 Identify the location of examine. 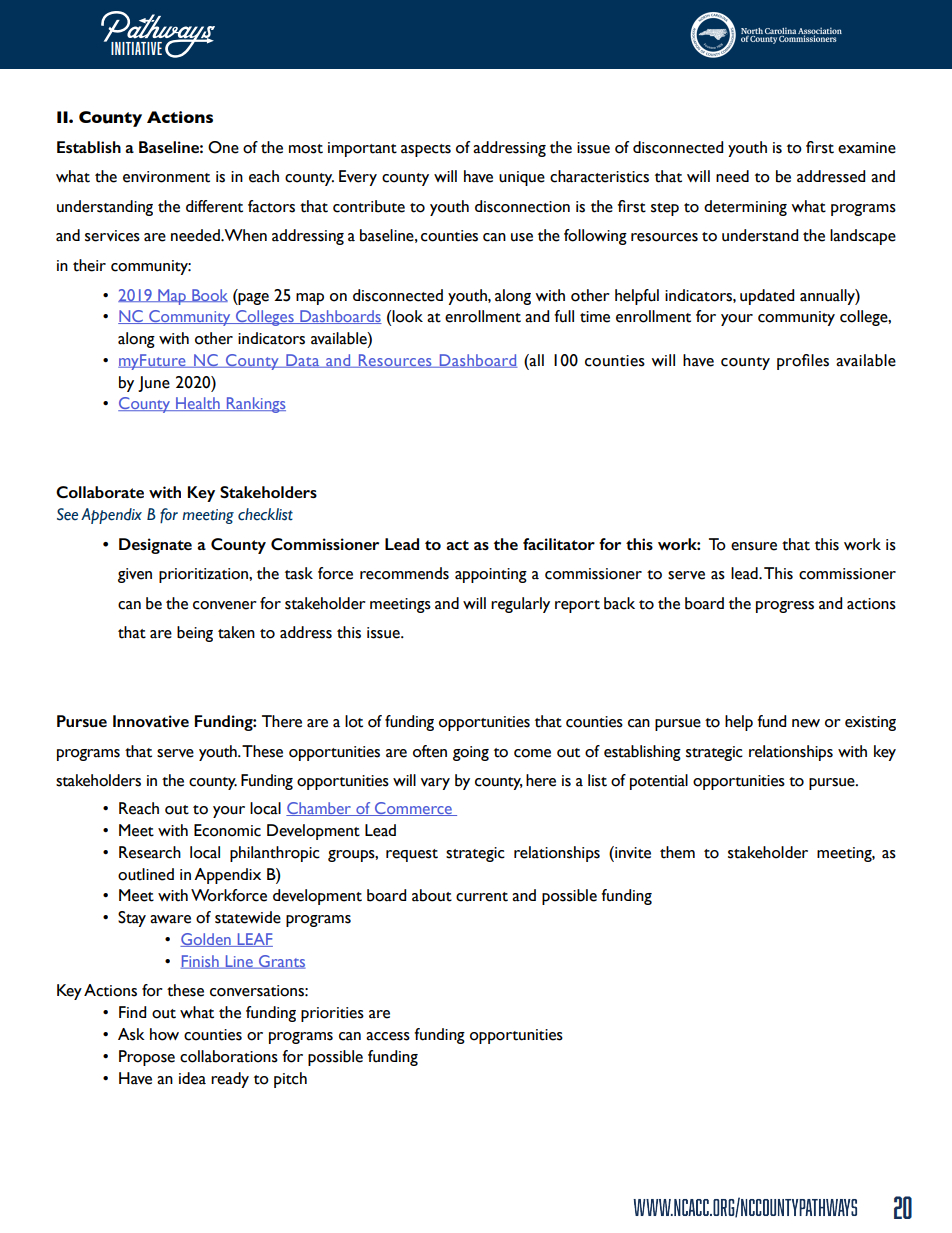
(867, 148).
